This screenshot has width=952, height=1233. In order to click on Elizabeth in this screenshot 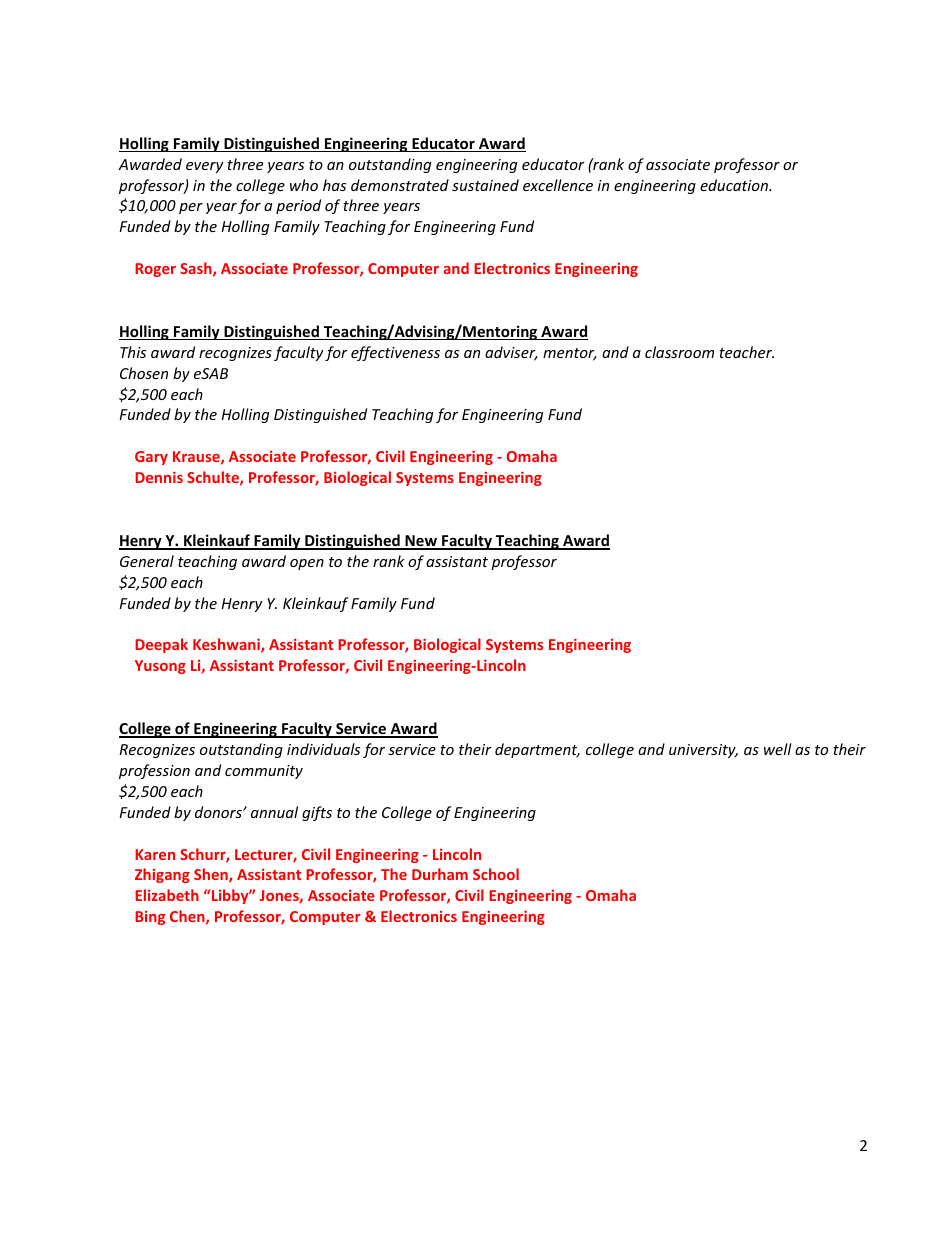, I will do `click(167, 895)`.
